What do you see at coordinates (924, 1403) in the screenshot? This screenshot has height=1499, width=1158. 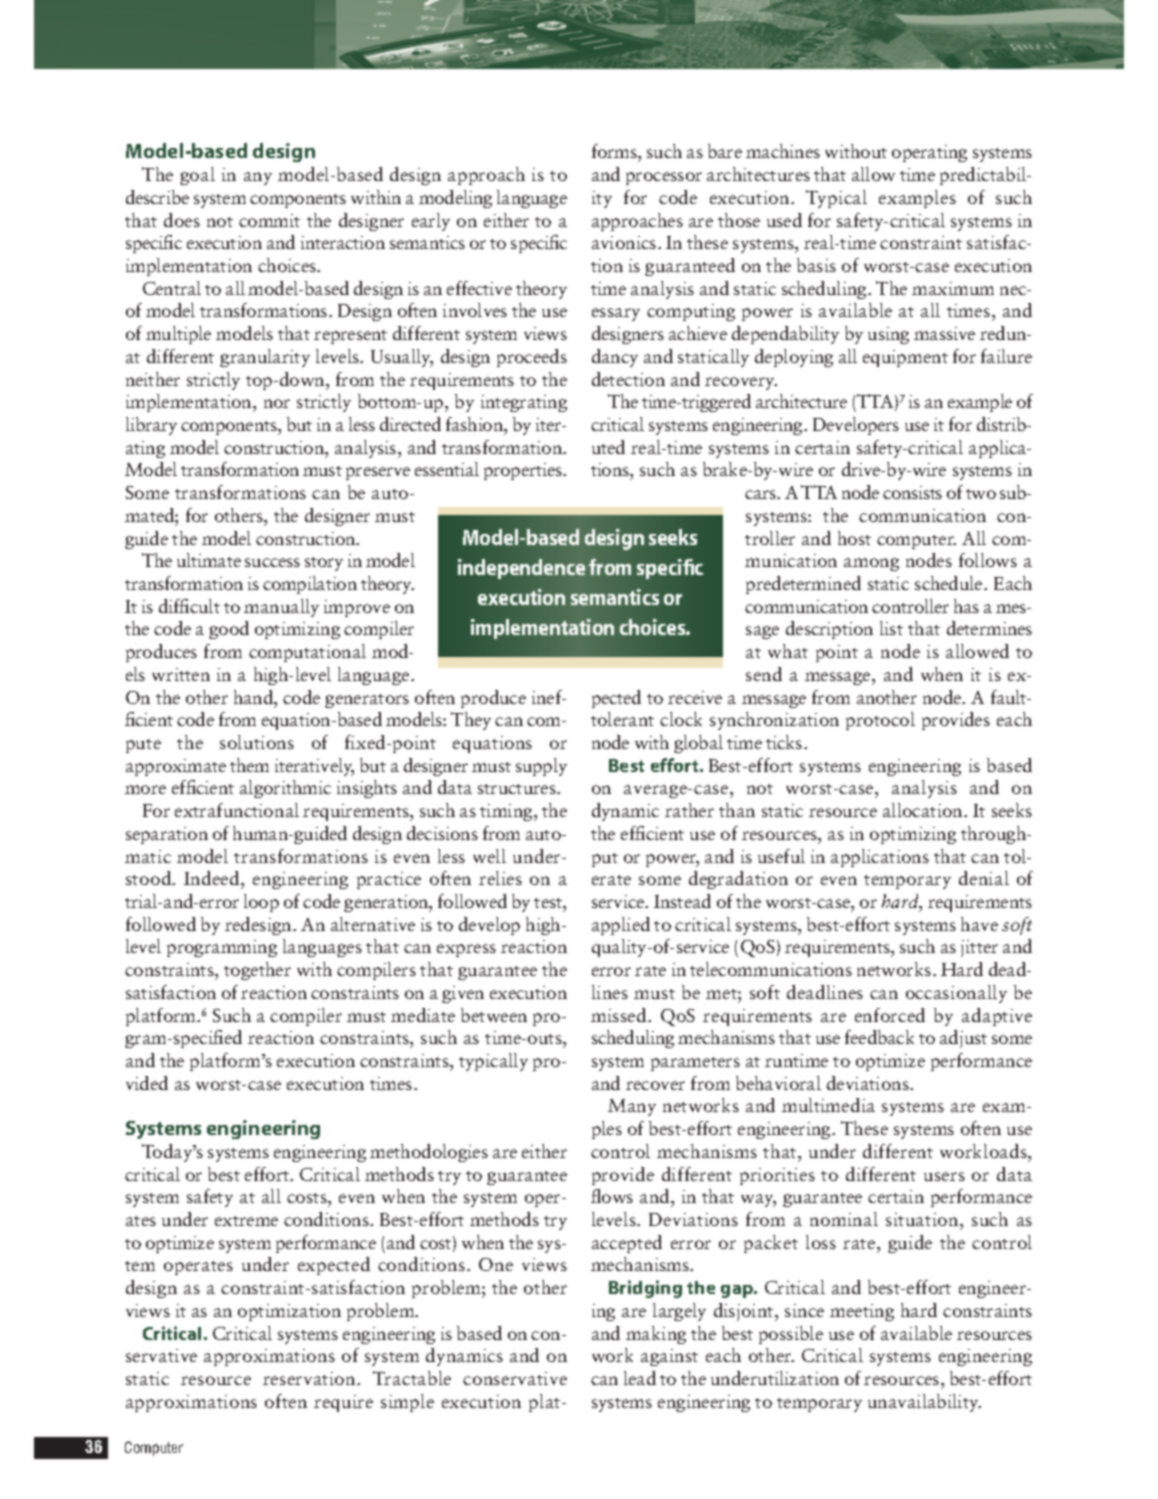 I see `unavailability` at bounding box center [924, 1403].
